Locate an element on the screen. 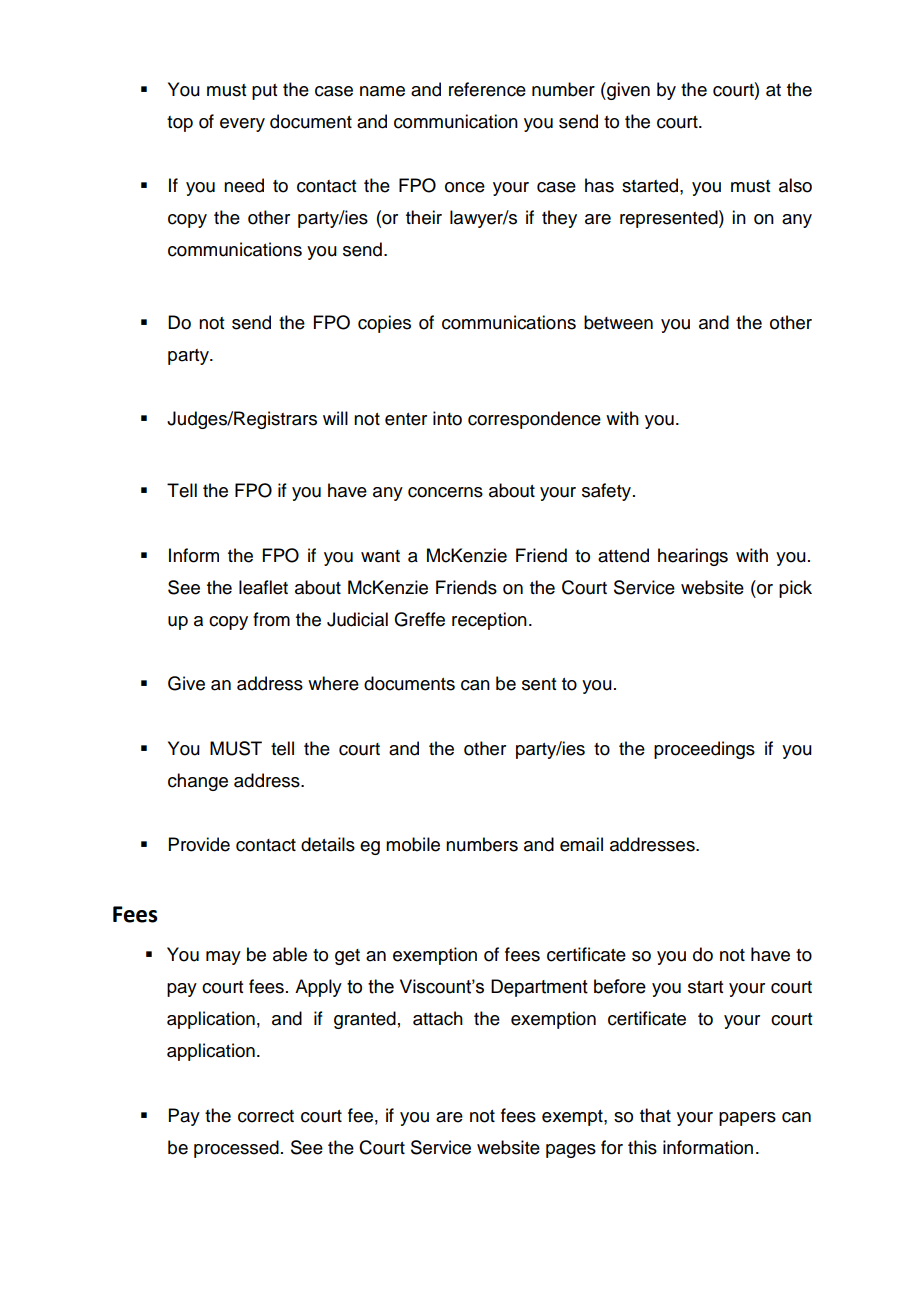 This screenshot has width=924, height=1307. reception is located at coordinates (489, 621).
